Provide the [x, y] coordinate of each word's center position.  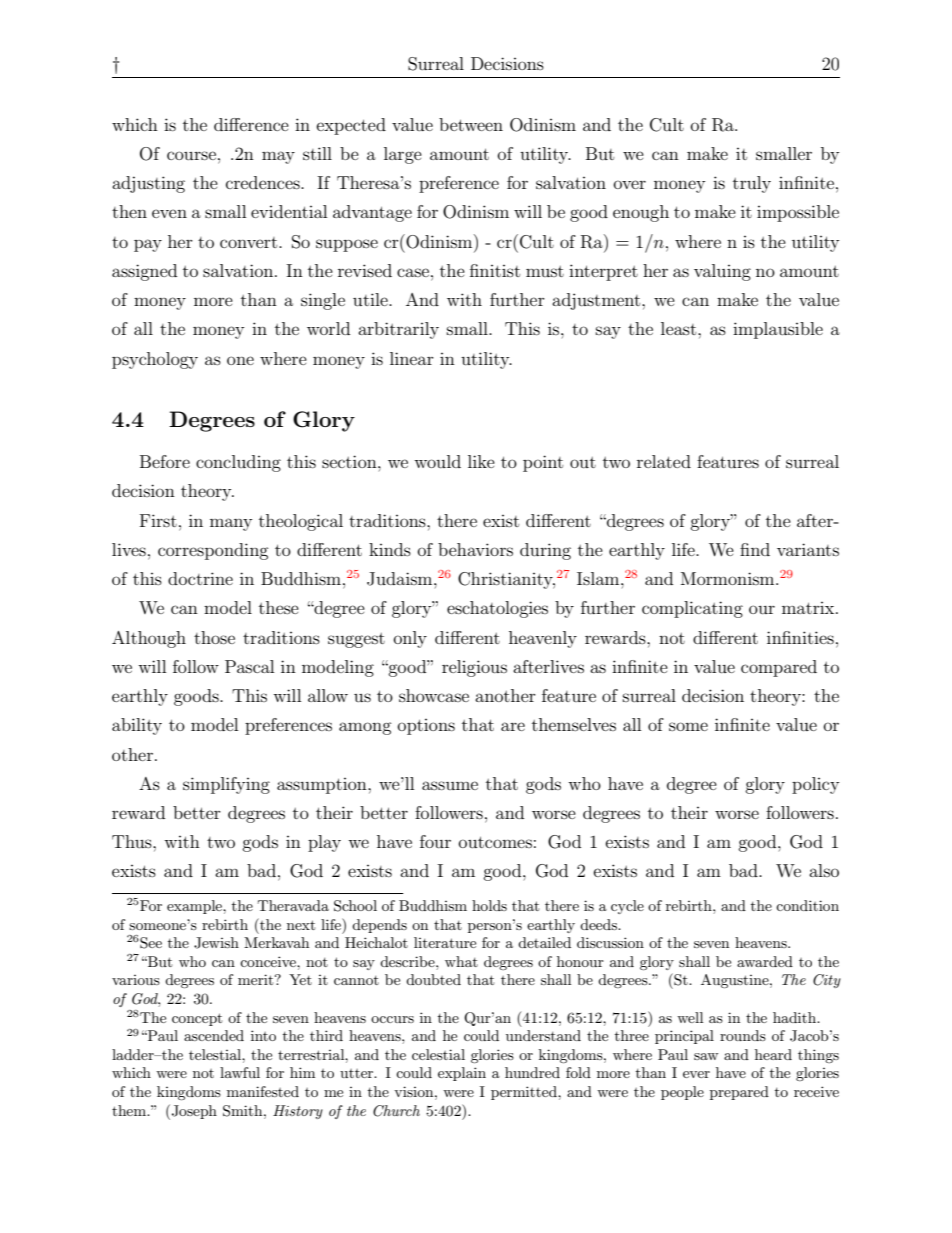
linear [412, 358]
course [191, 155]
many [231, 524]
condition [807, 905]
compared [779, 668]
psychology [155, 360]
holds [489, 905]
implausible [778, 330]
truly [752, 184]
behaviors [475, 549]
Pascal [249, 666]
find [755, 549]
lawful [240, 1072]
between [471, 124]
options [426, 727]
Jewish [216, 943]
